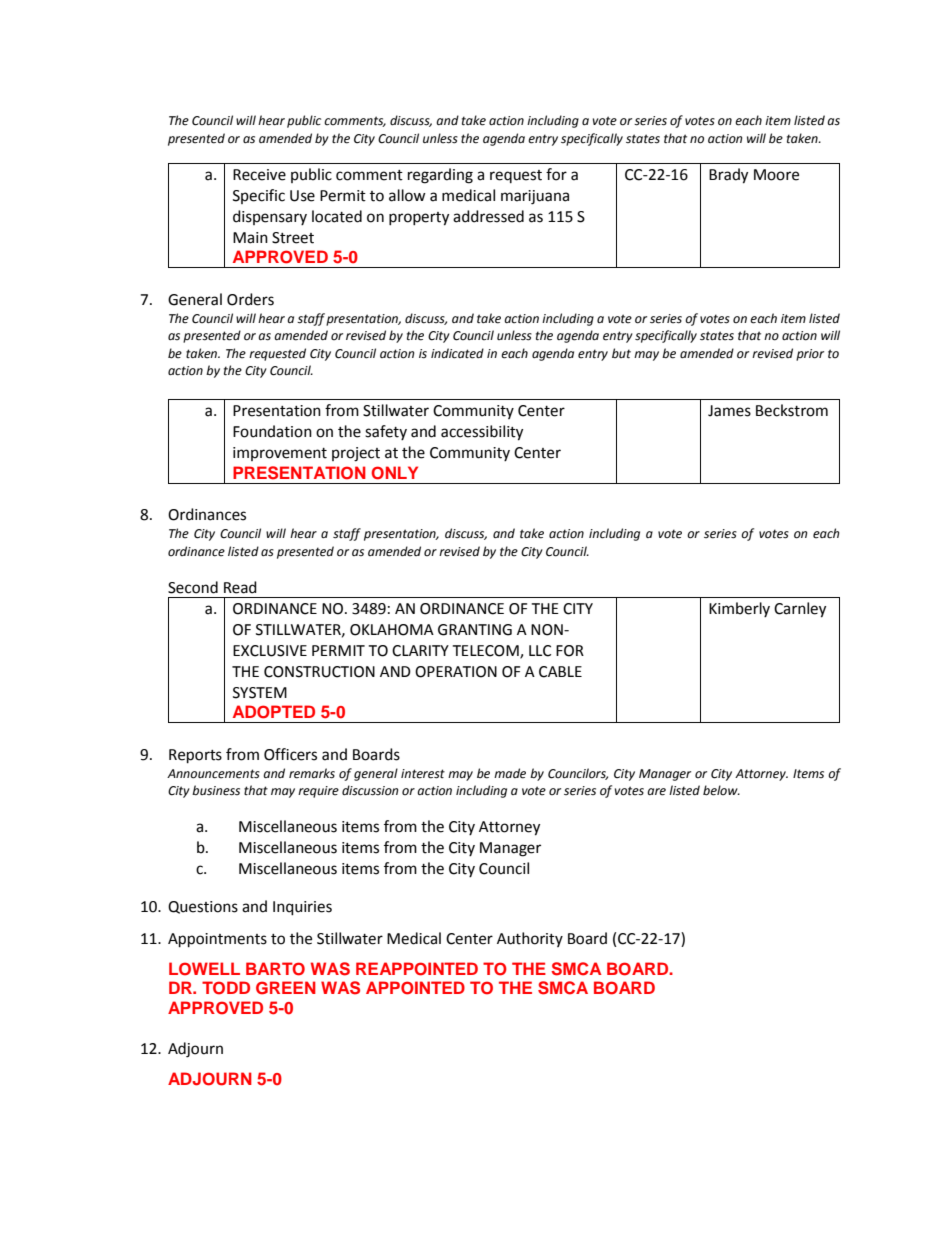 The width and height of the page is (952, 1233). What do you see at coordinates (530, 939) in the page?
I see `Authority` at bounding box center [530, 939].
